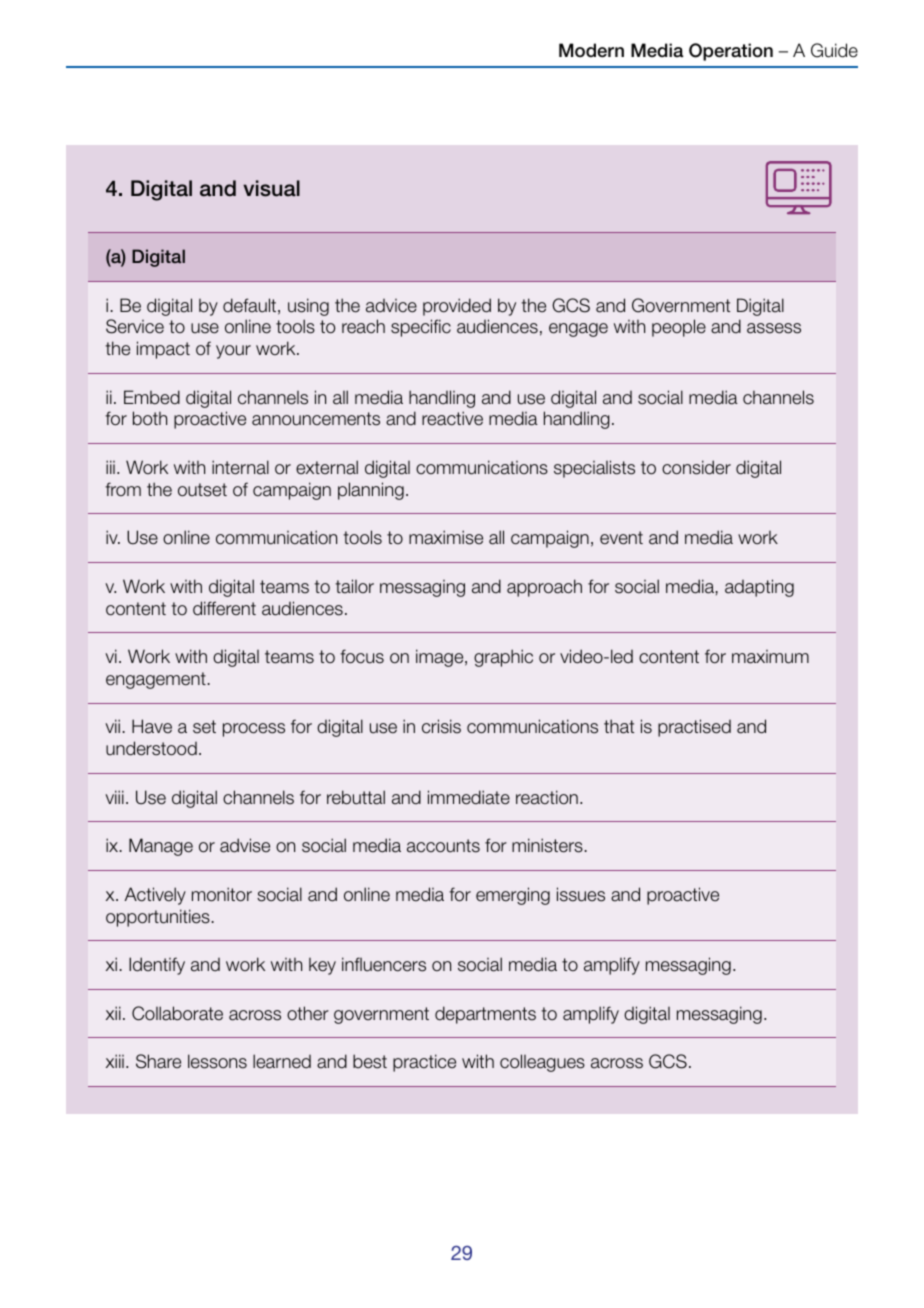 The height and width of the image is (1308, 924). Describe the element at coordinates (485, 1015) in the image. I see `departments` at that location.
